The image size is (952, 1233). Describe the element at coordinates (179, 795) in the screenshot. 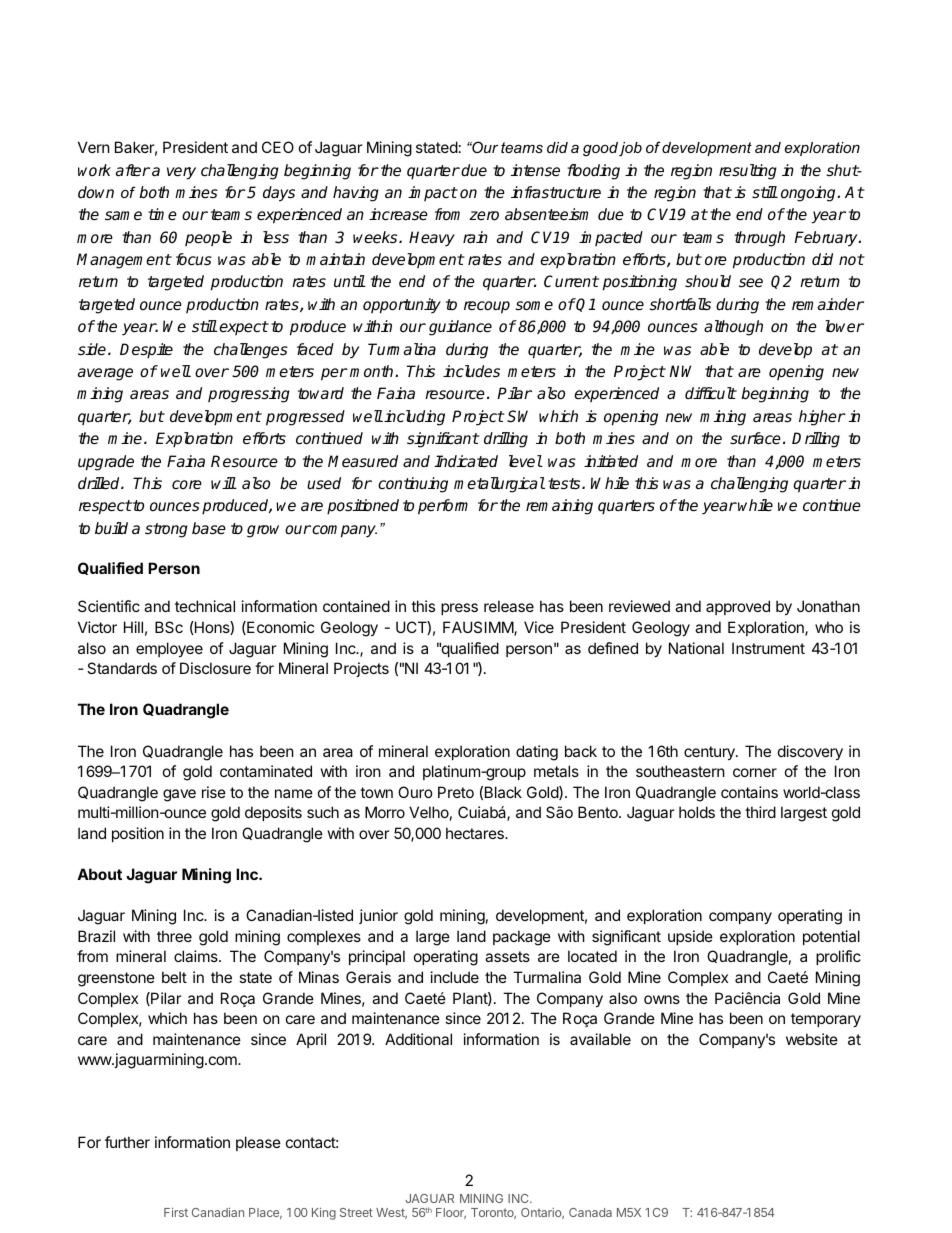

I see `gave` at that location.
